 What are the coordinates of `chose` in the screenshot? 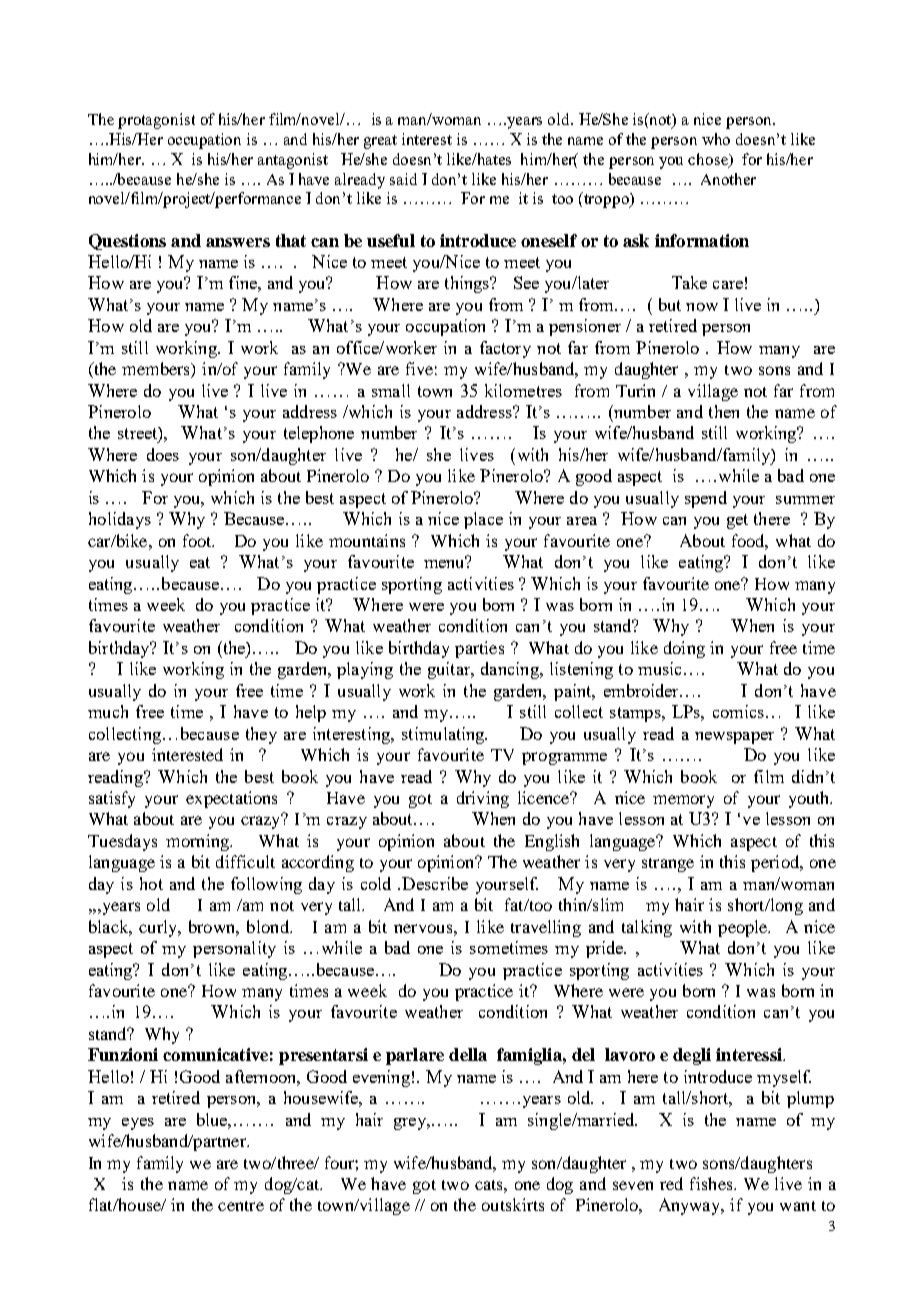 It's located at (709, 160).
